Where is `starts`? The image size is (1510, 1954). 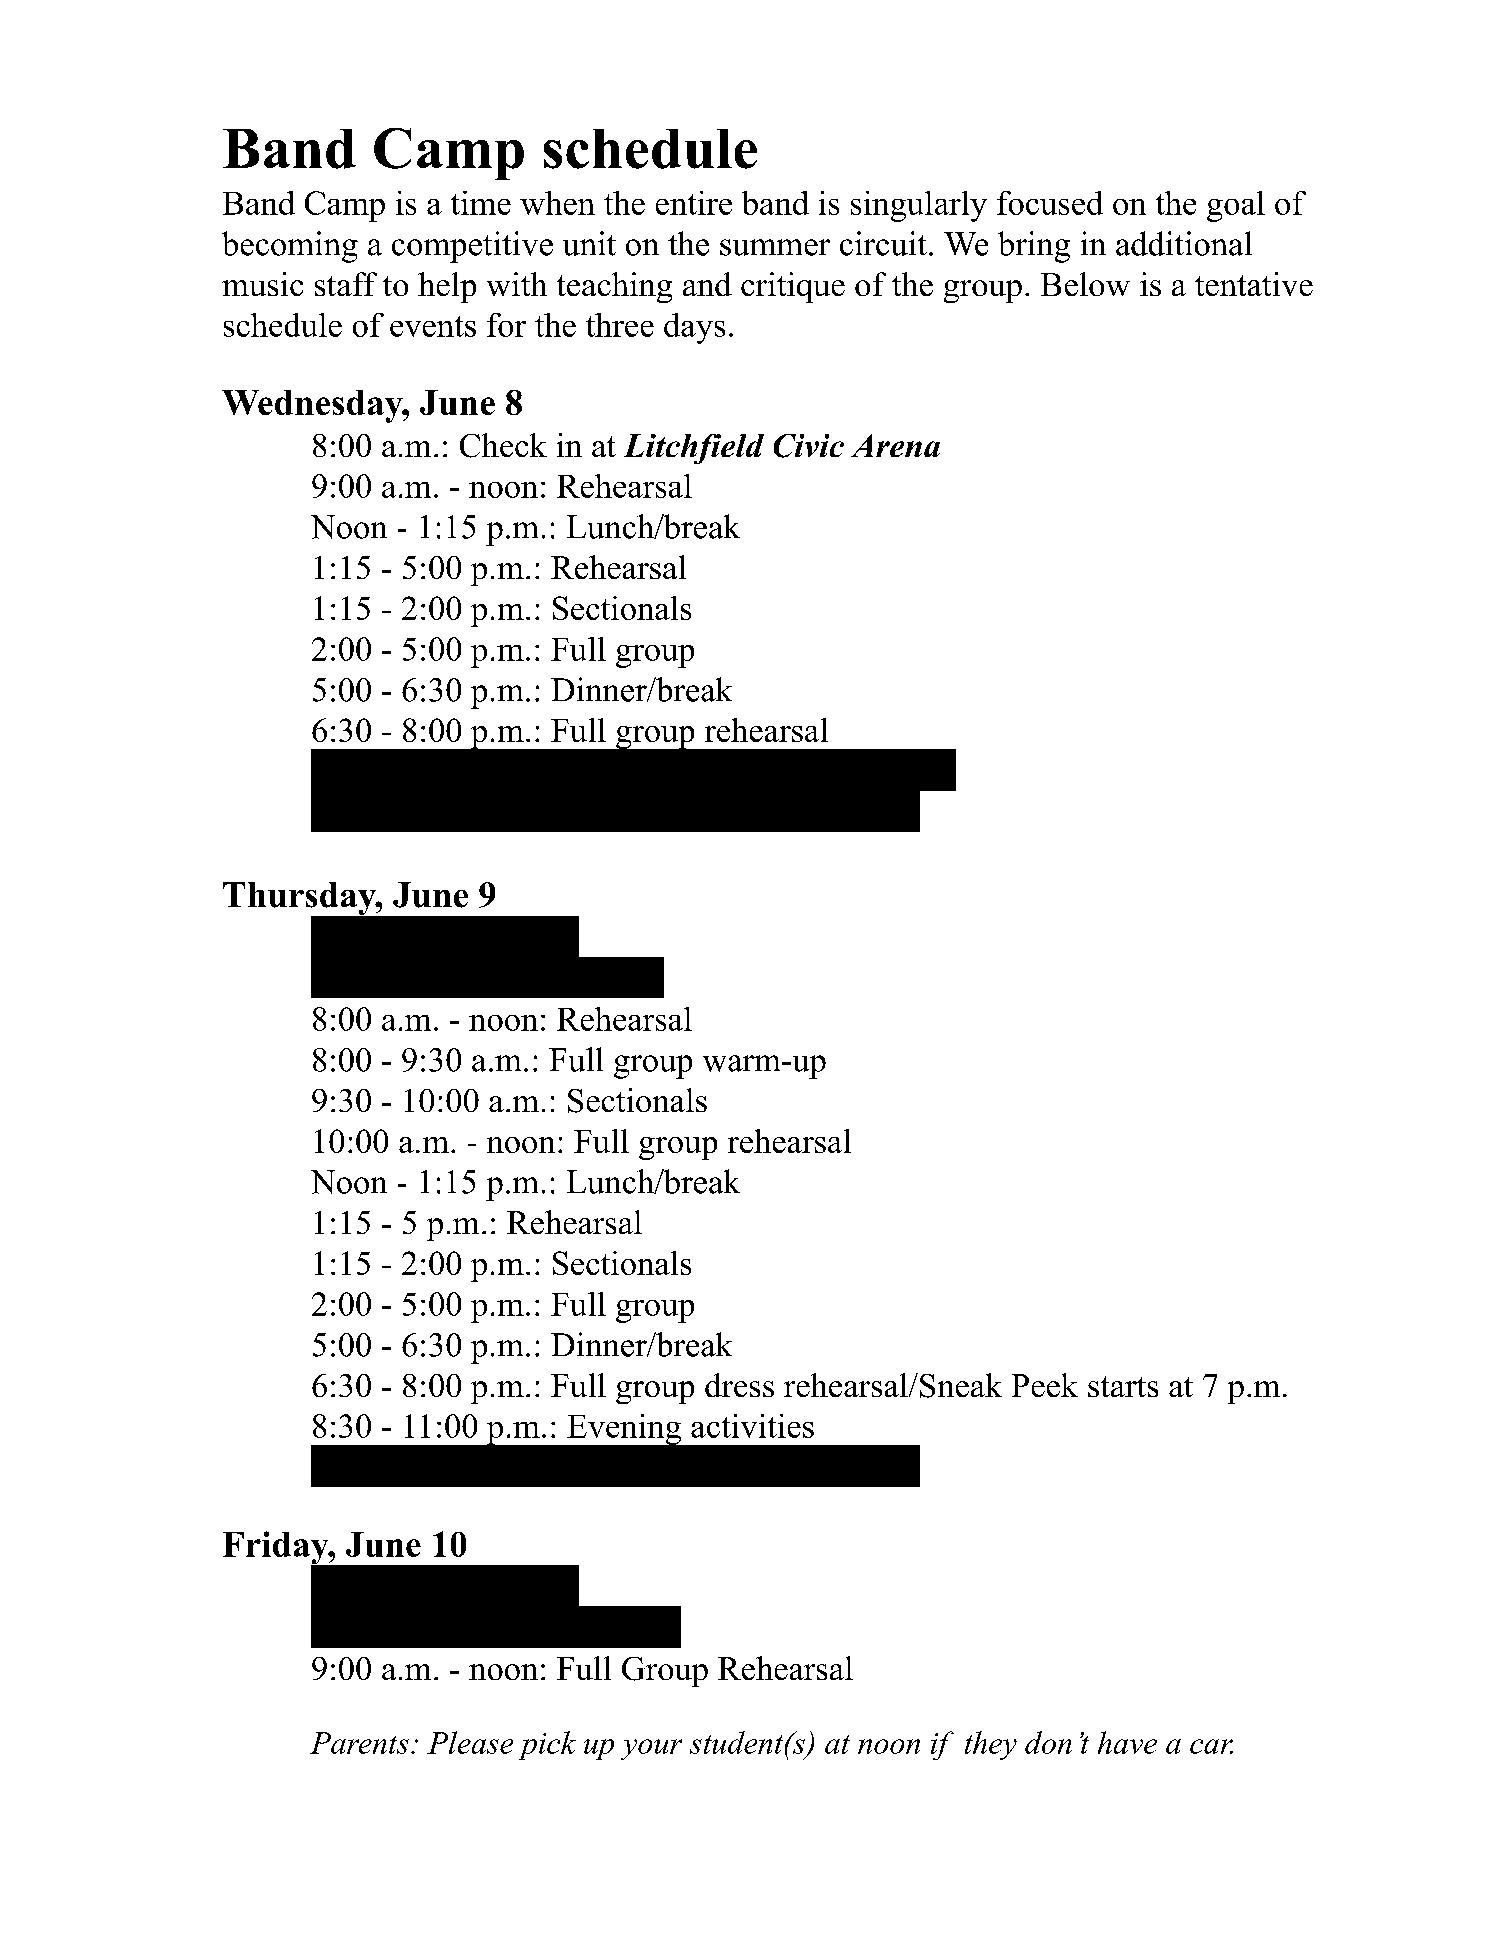 starts is located at coordinates (1123, 1386).
